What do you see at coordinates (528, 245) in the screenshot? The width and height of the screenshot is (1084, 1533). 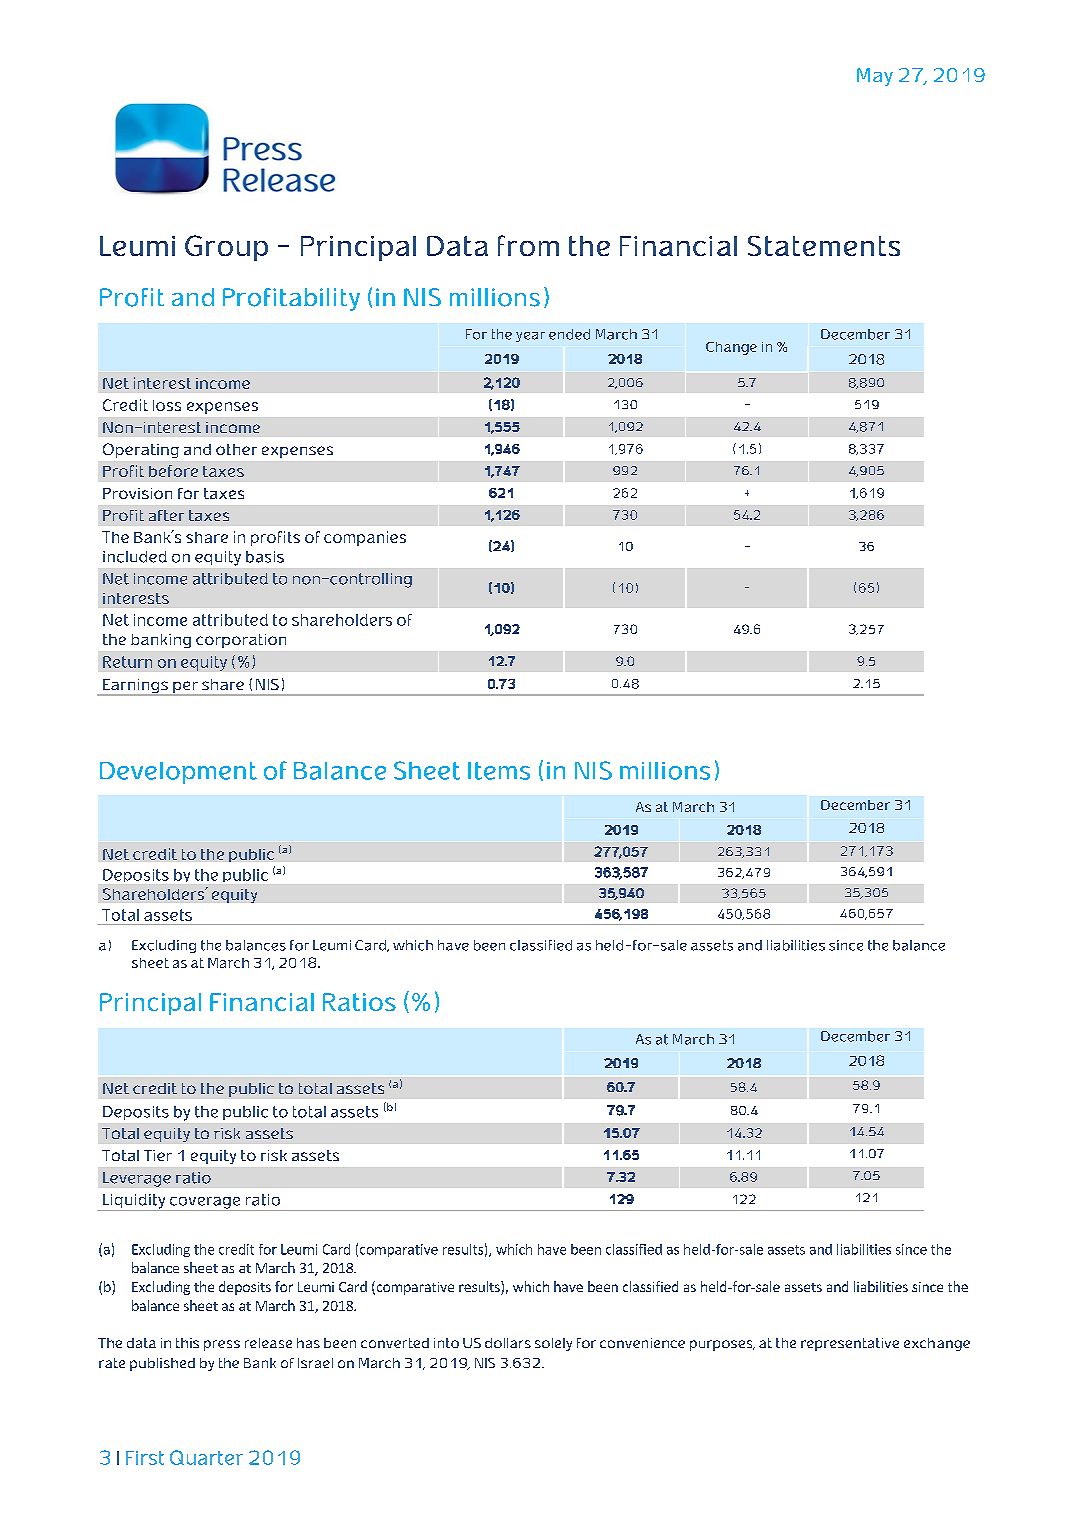 I see `from` at bounding box center [528, 245].
